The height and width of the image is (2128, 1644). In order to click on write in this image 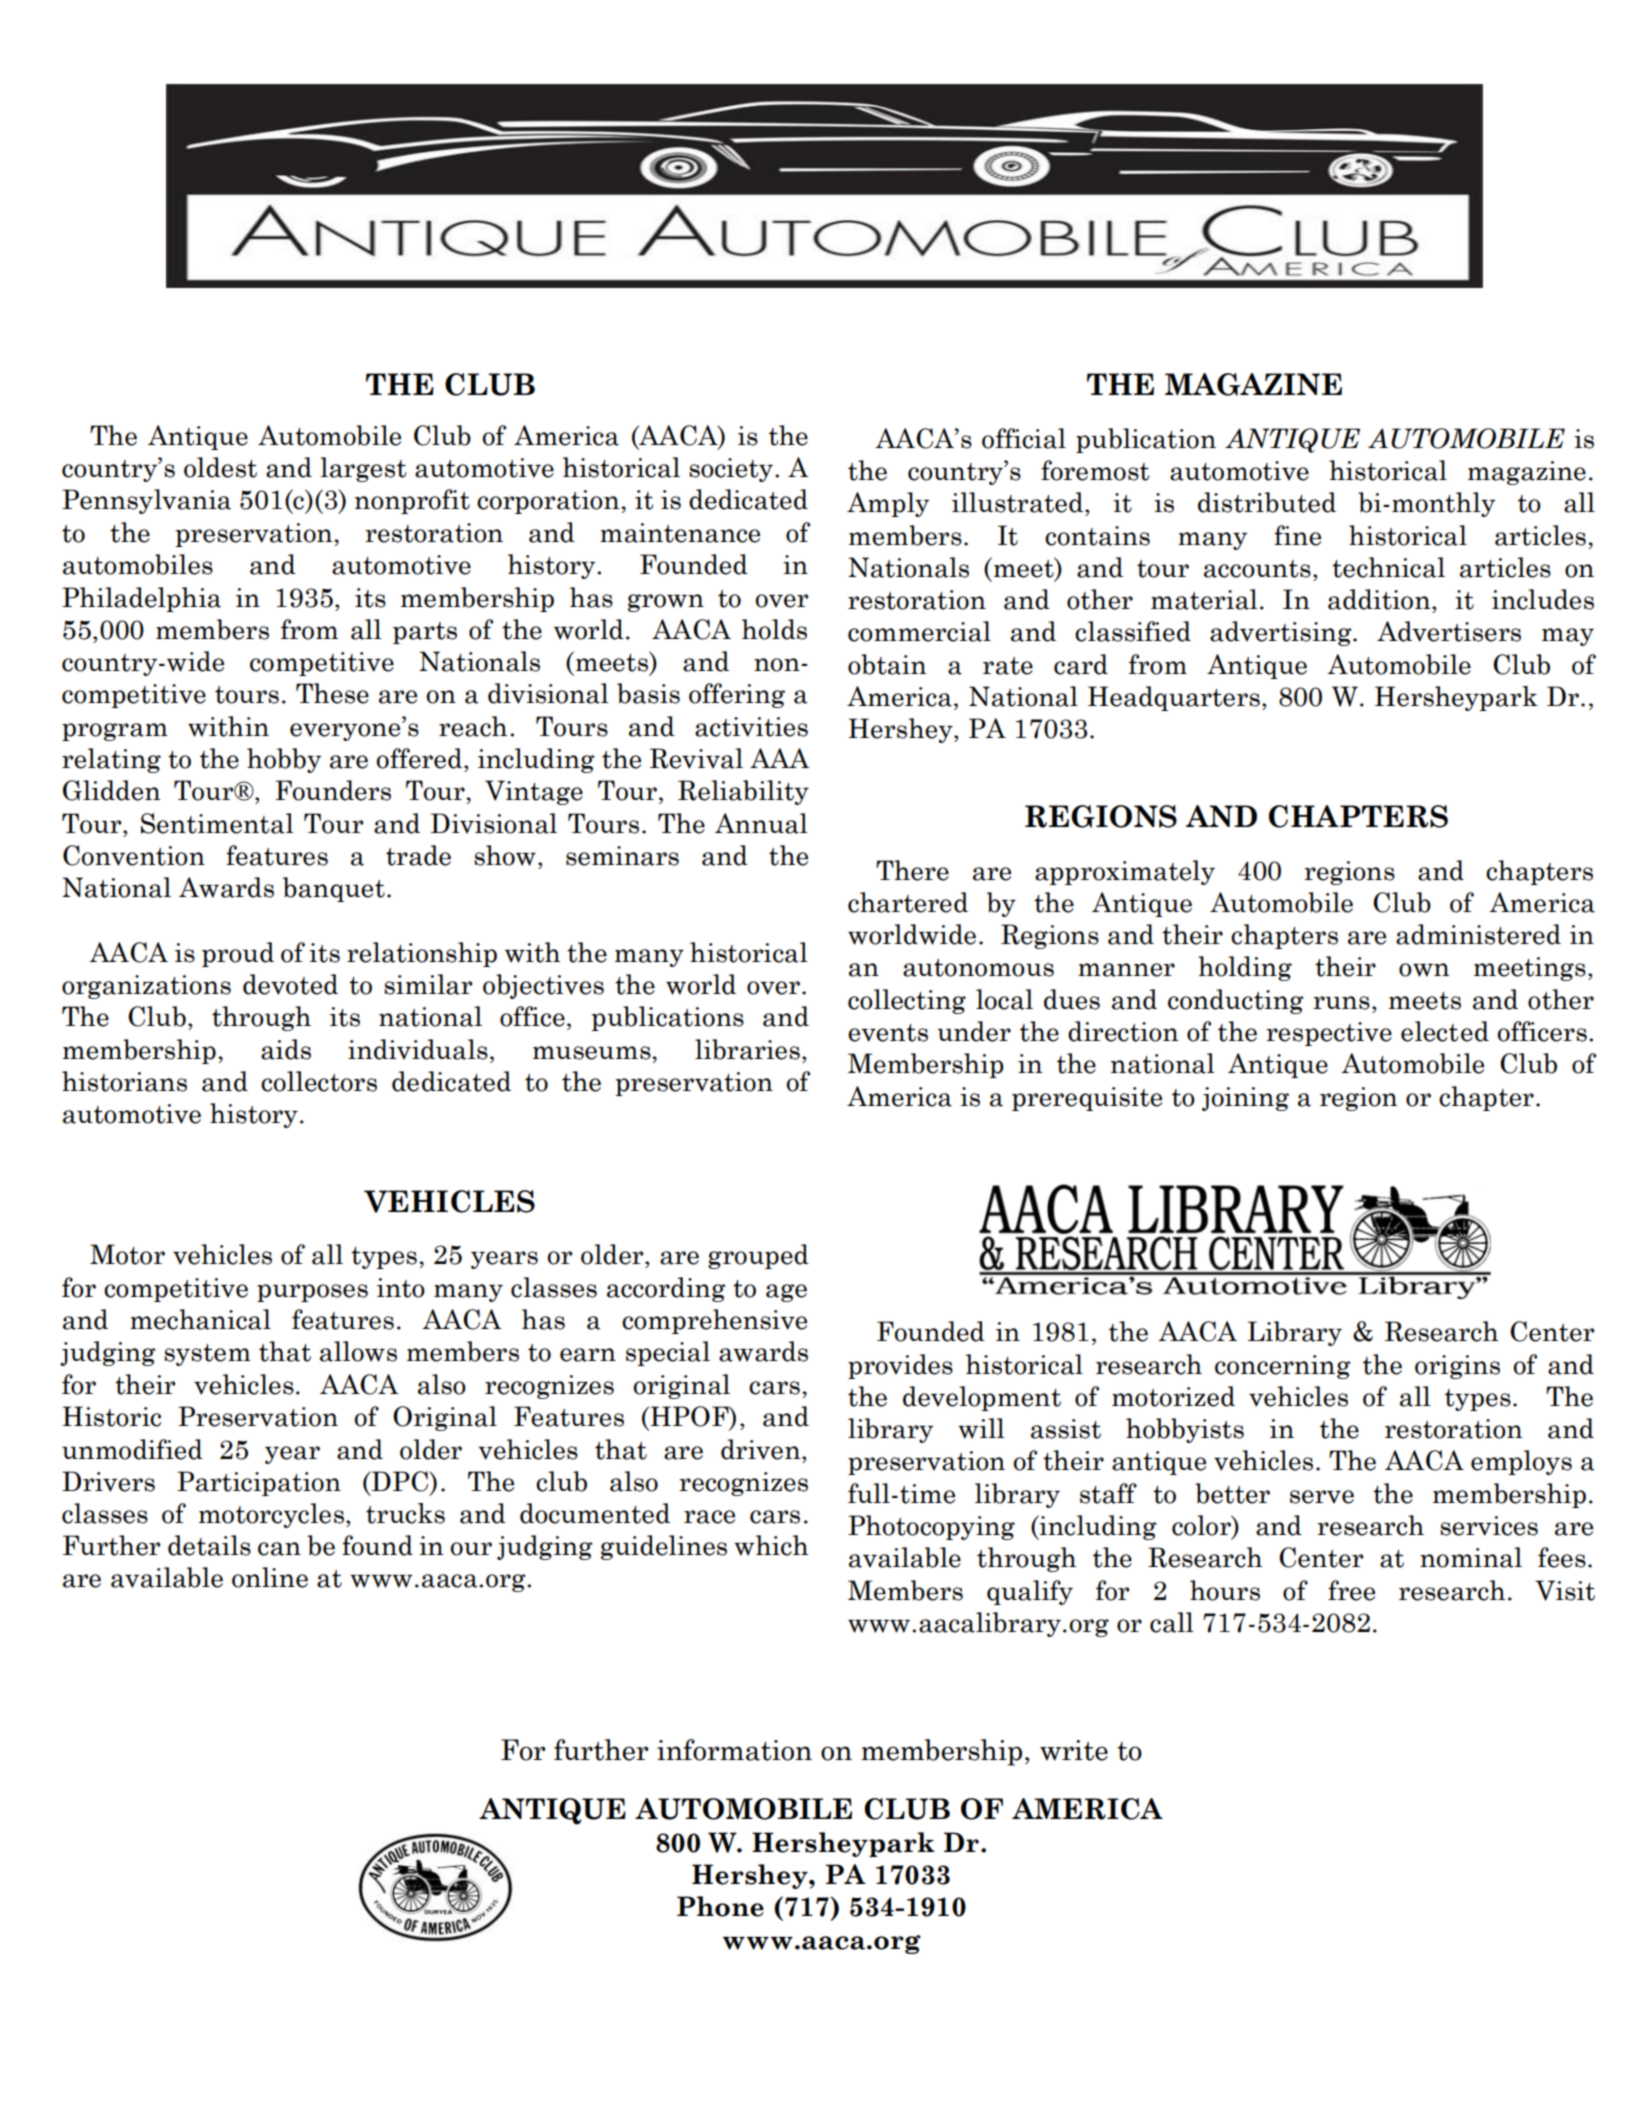, I will do `click(1074, 1750)`.
